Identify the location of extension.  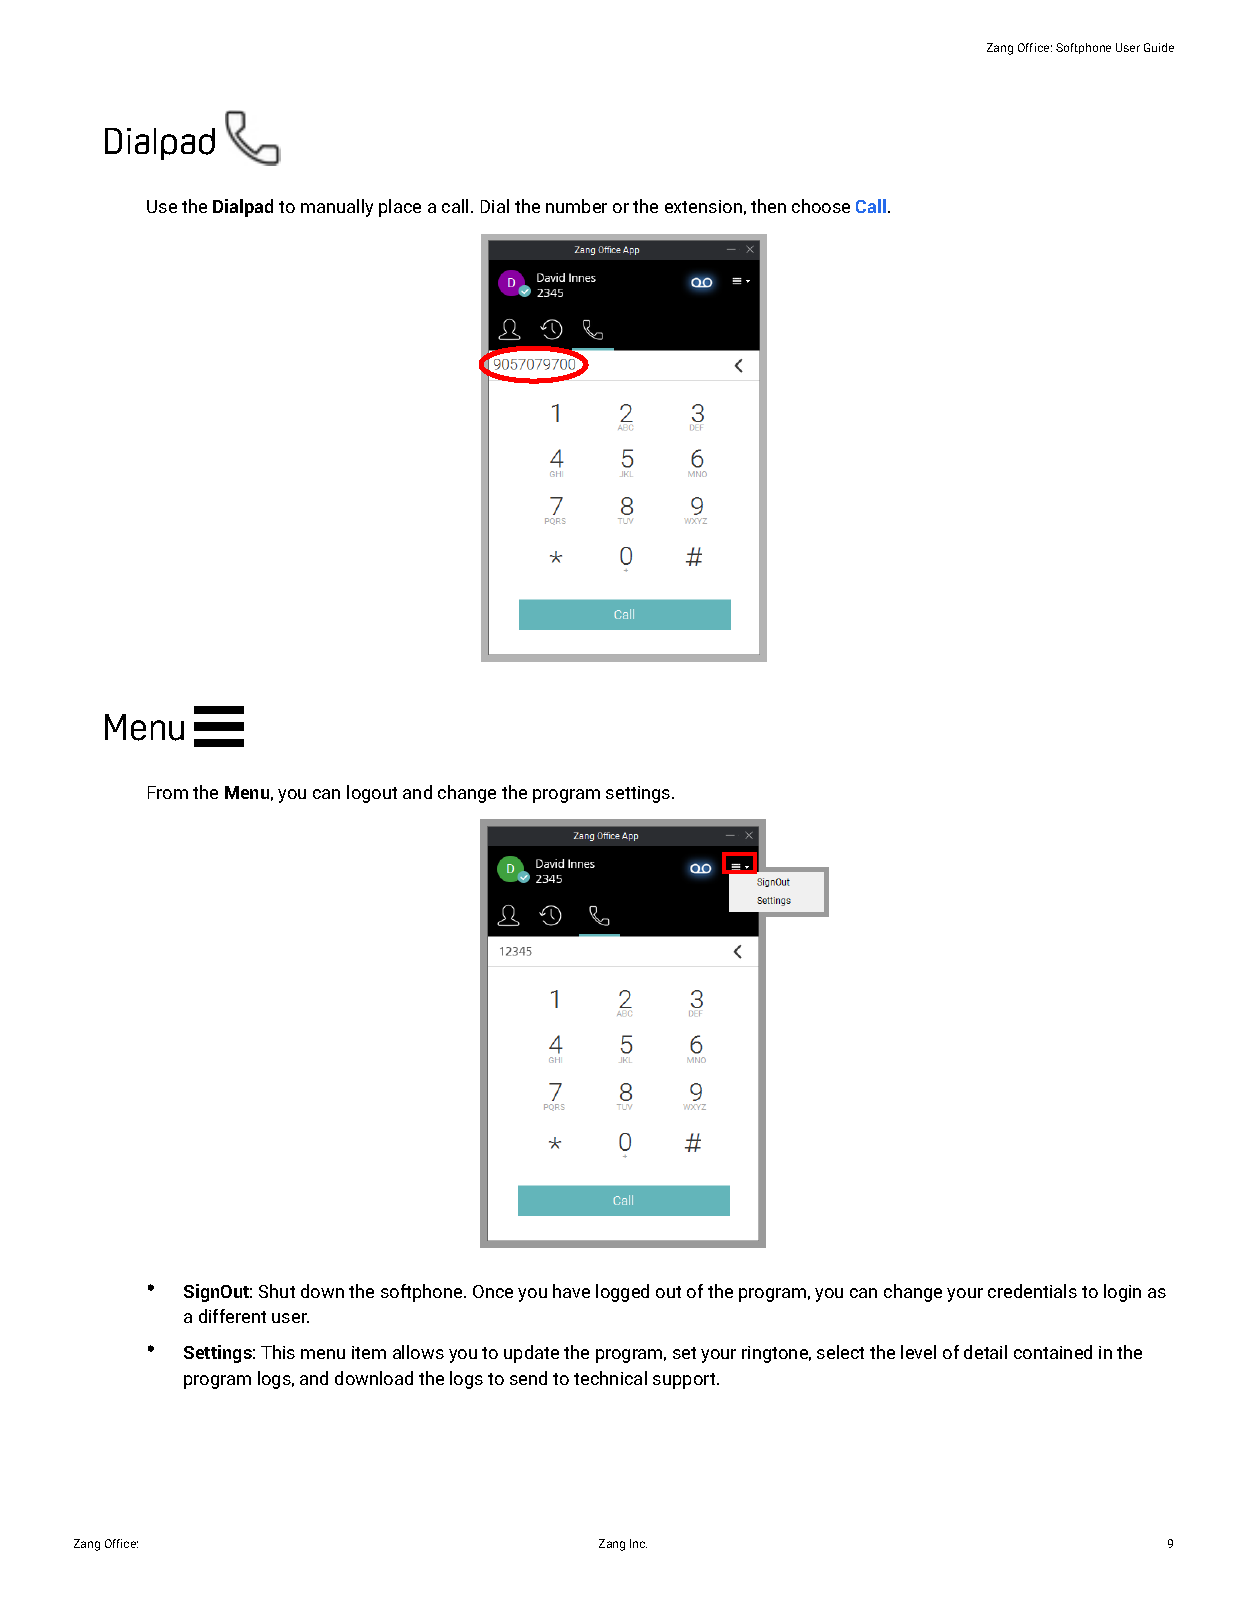
(703, 206).
